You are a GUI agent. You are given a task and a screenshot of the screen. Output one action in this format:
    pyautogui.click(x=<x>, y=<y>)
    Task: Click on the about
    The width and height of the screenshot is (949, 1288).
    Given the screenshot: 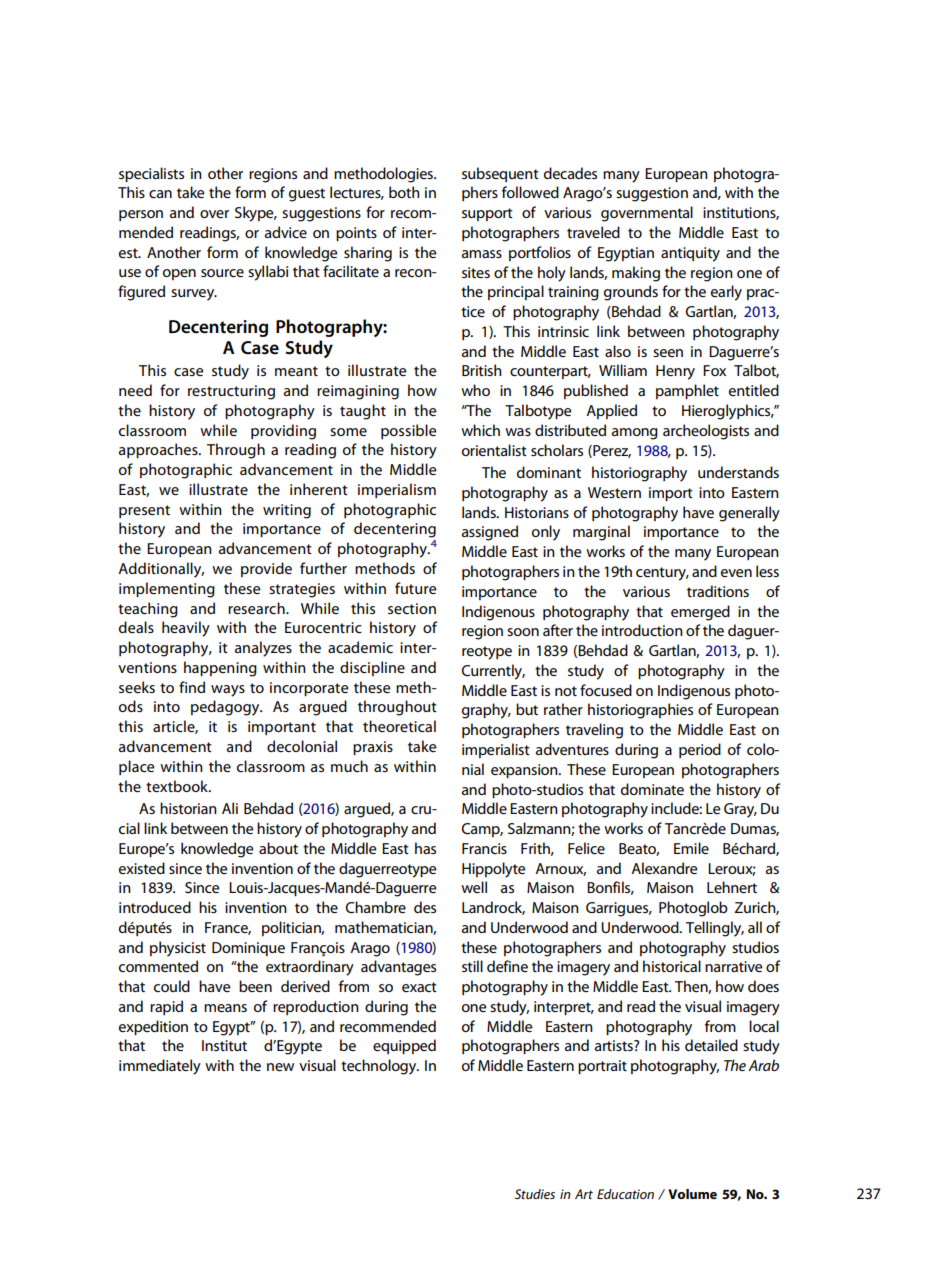 What is the action you would take?
    pyautogui.click(x=278, y=848)
